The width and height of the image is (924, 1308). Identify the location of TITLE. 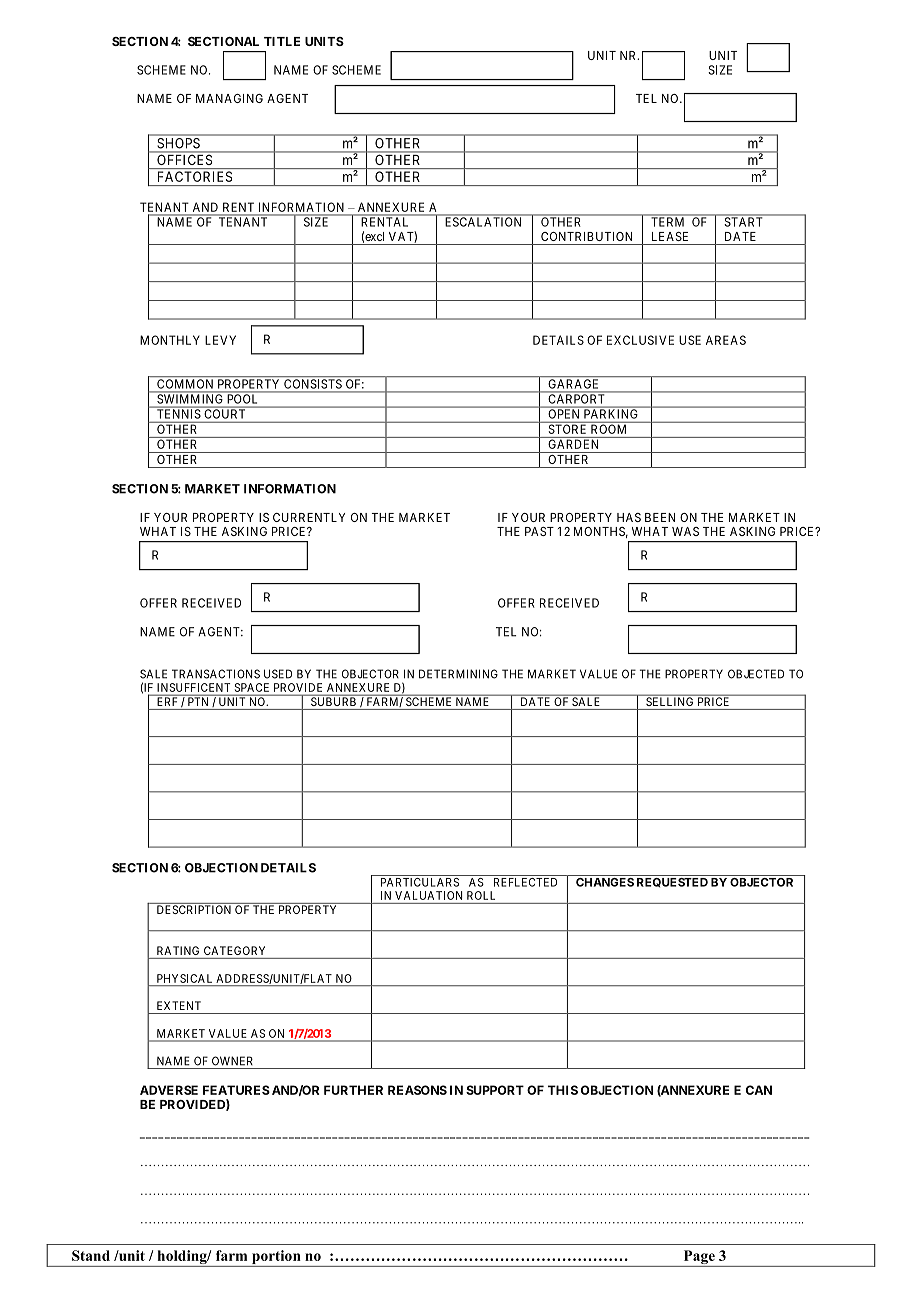
(282, 41).
